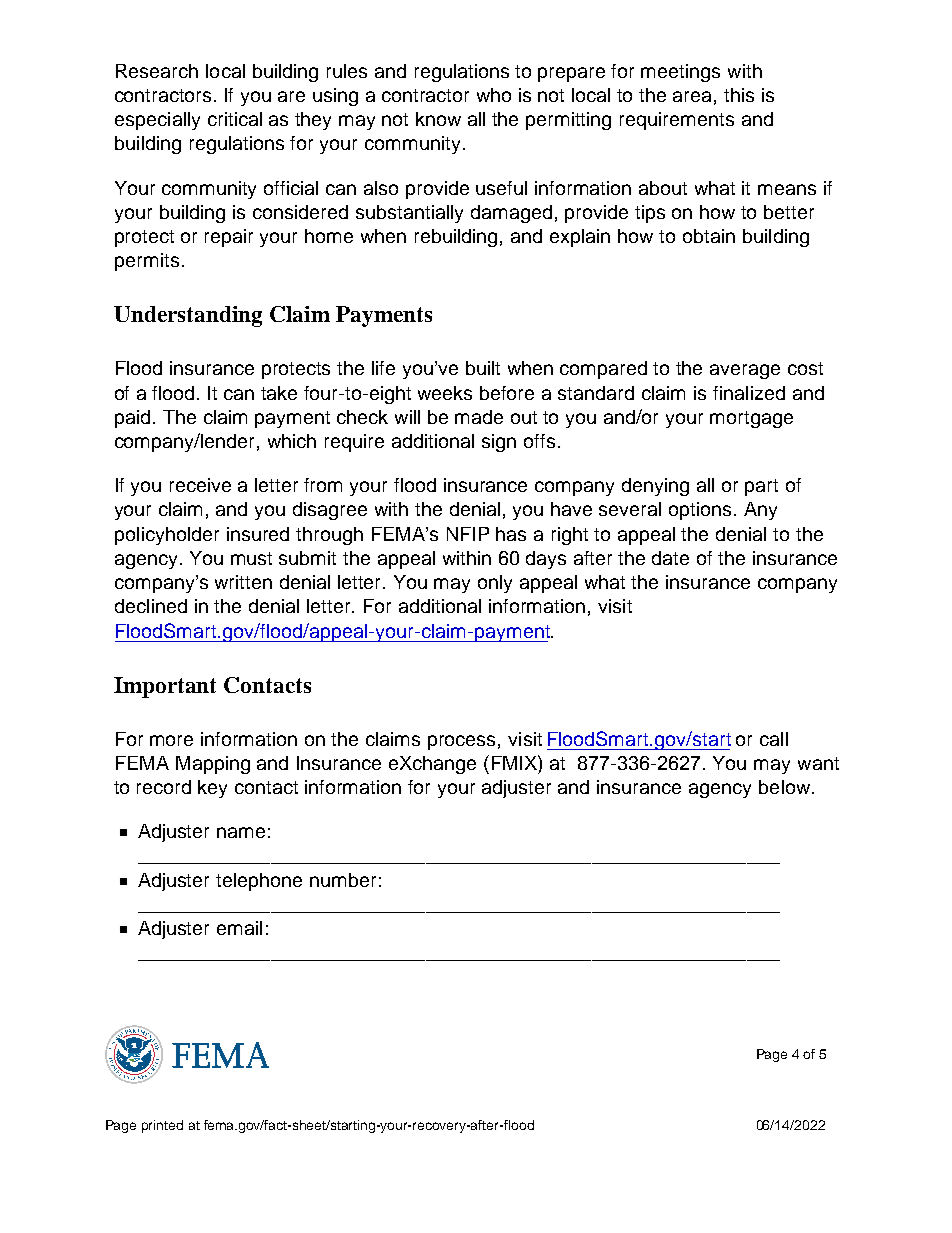 The width and height of the screenshot is (952, 1233). What do you see at coordinates (495, 584) in the screenshot?
I see `only` at bounding box center [495, 584].
